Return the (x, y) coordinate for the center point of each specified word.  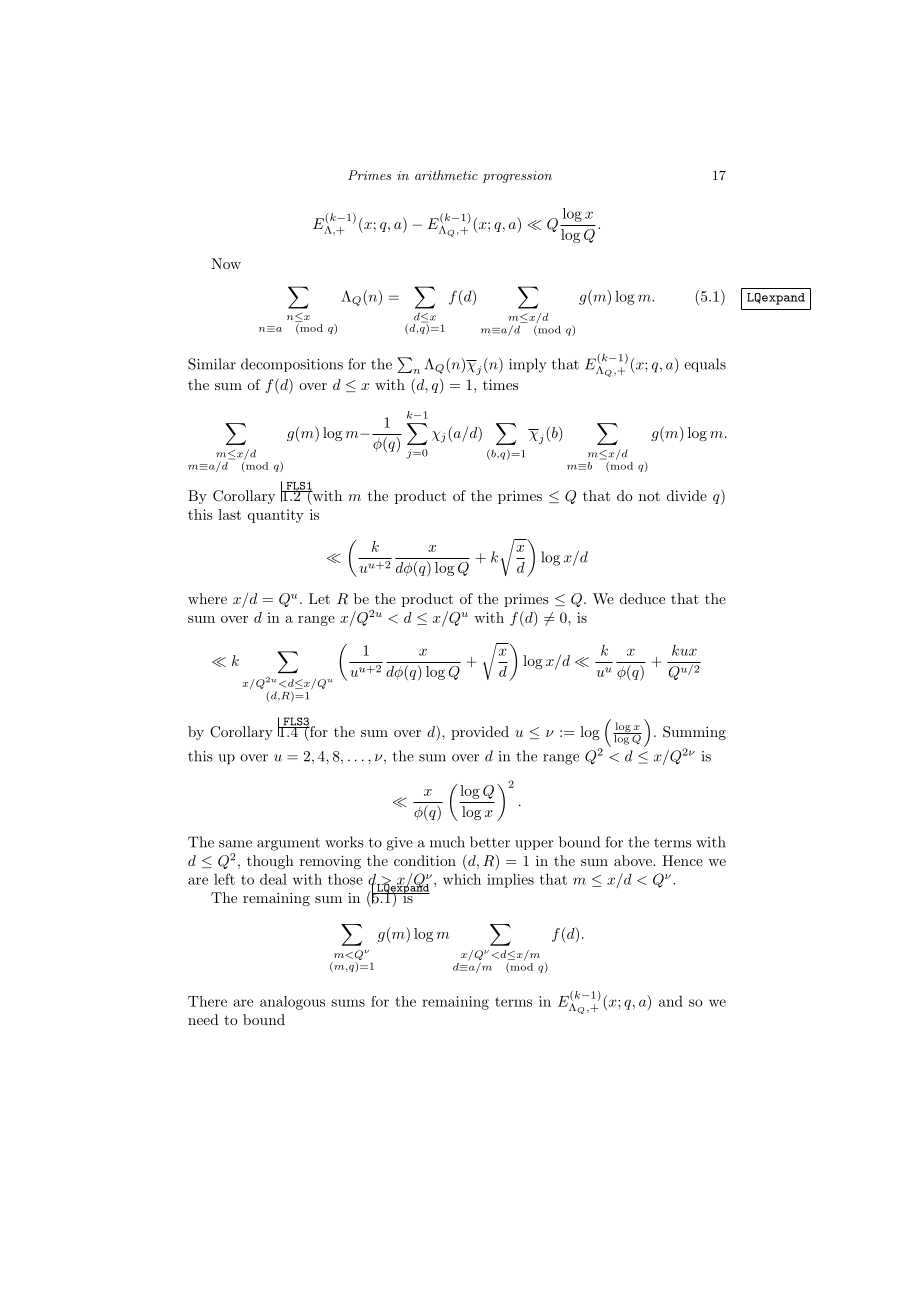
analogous (292, 1003)
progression (517, 177)
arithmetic (446, 175)
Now (226, 263)
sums (348, 1003)
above (634, 860)
